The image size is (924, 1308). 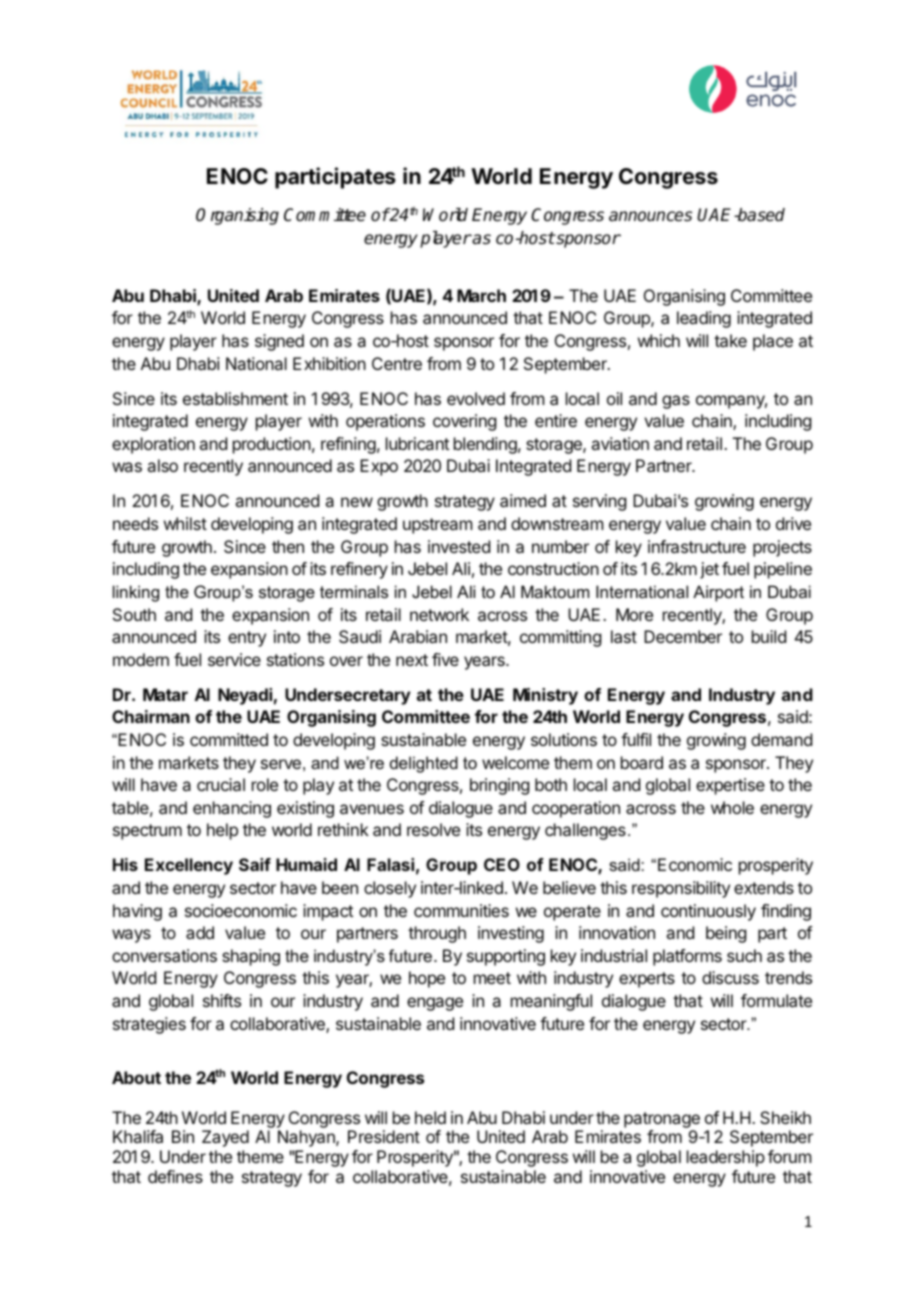 I want to click on Bin, so click(x=183, y=1136).
